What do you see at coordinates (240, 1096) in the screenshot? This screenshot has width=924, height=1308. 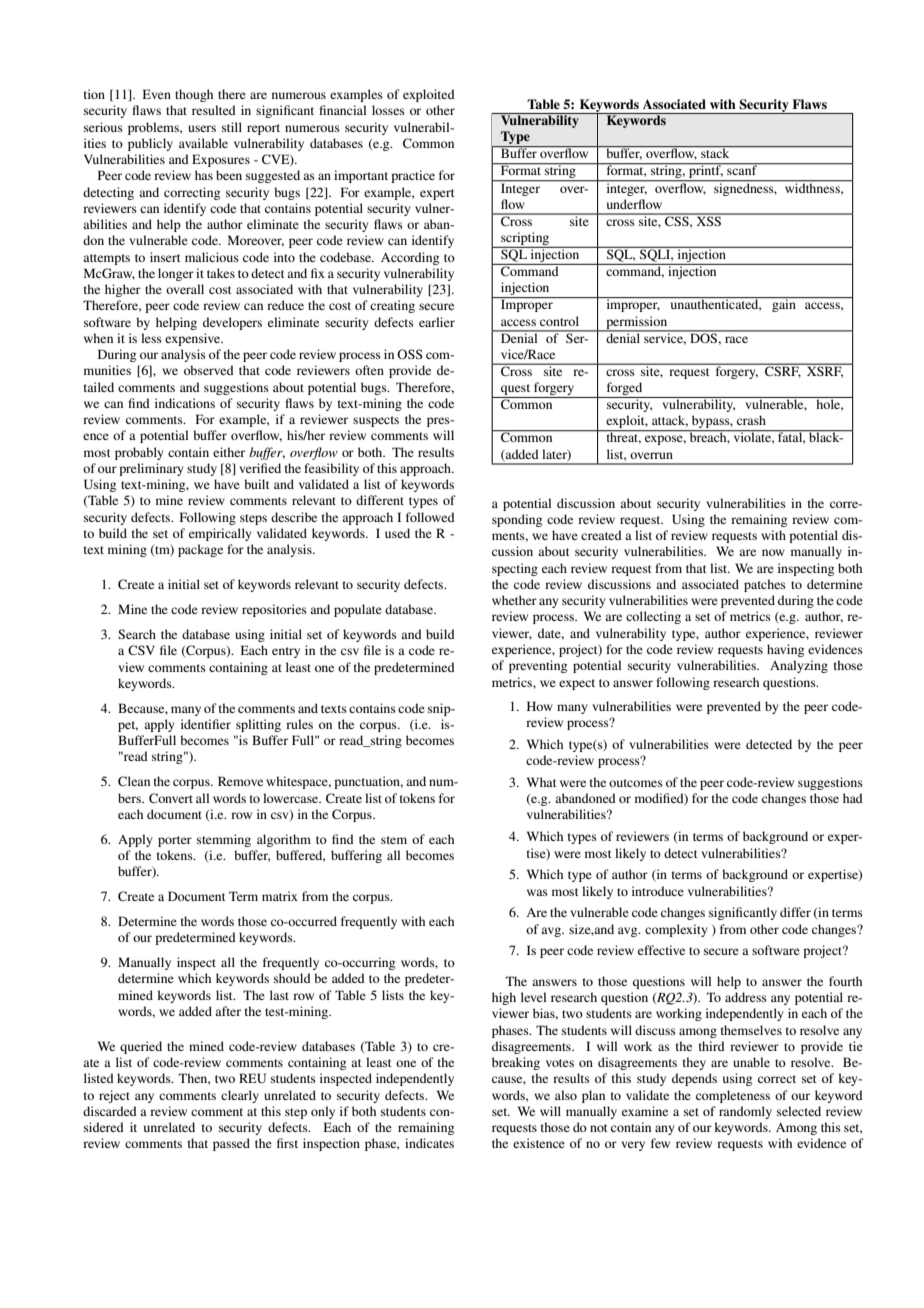 I see `clearly` at bounding box center [240, 1096].
